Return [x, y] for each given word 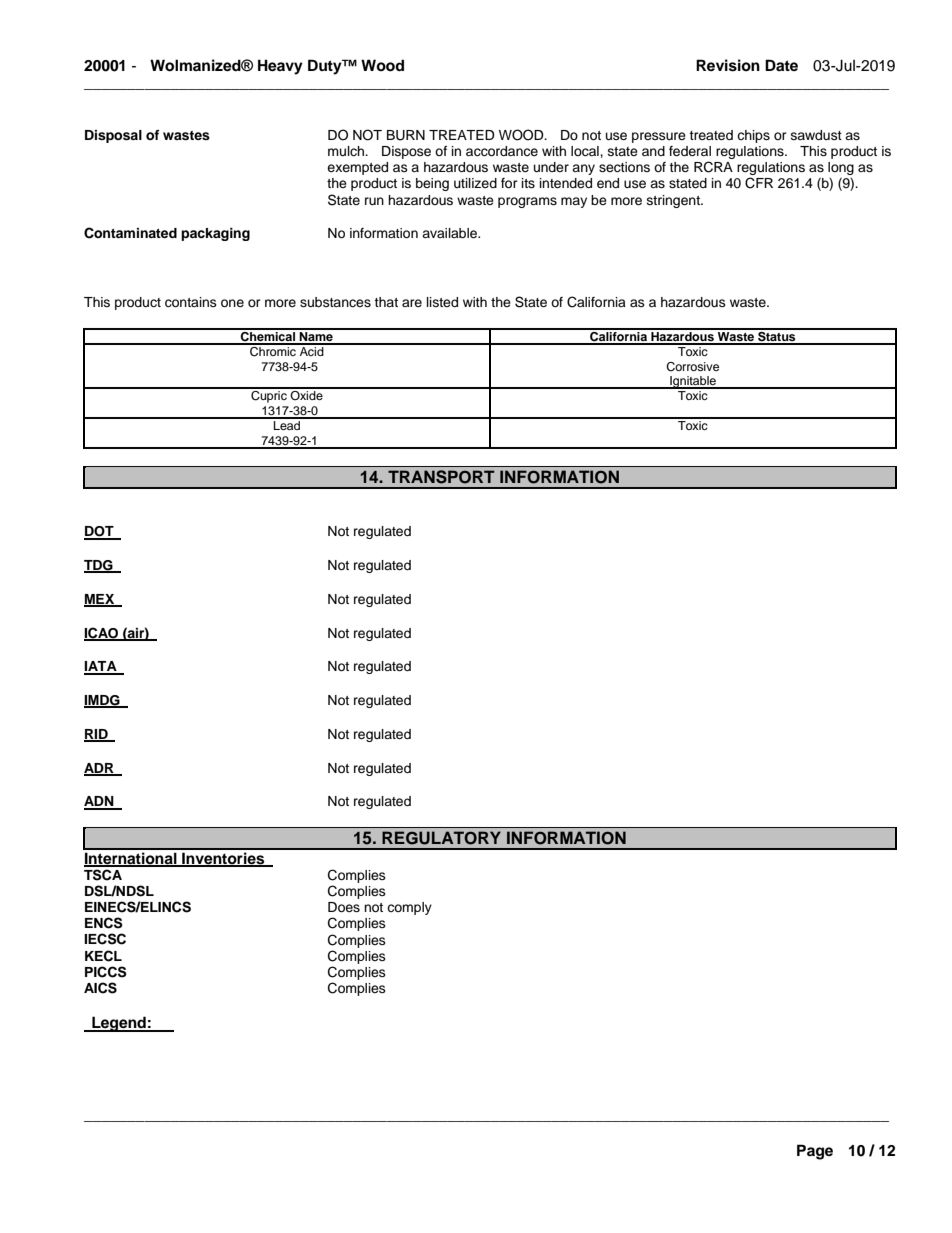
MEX [100, 600]
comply [409, 908]
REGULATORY [441, 838]
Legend [119, 1024]
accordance [502, 151]
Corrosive [692, 367]
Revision [728, 65]
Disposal [113, 136]
